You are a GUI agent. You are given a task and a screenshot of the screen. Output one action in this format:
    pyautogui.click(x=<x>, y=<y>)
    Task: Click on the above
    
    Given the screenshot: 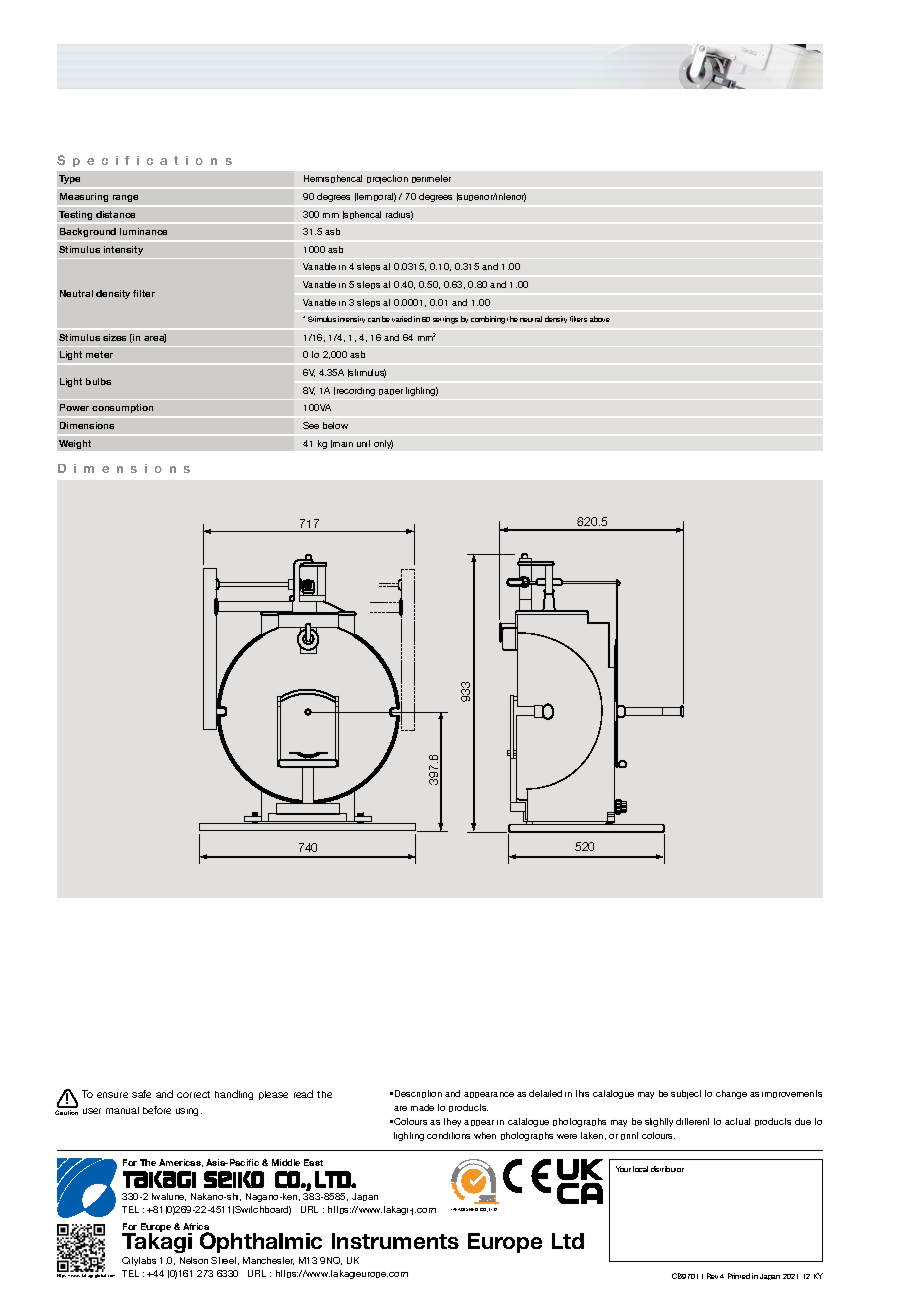 What is the action you would take?
    pyautogui.click(x=600, y=319)
